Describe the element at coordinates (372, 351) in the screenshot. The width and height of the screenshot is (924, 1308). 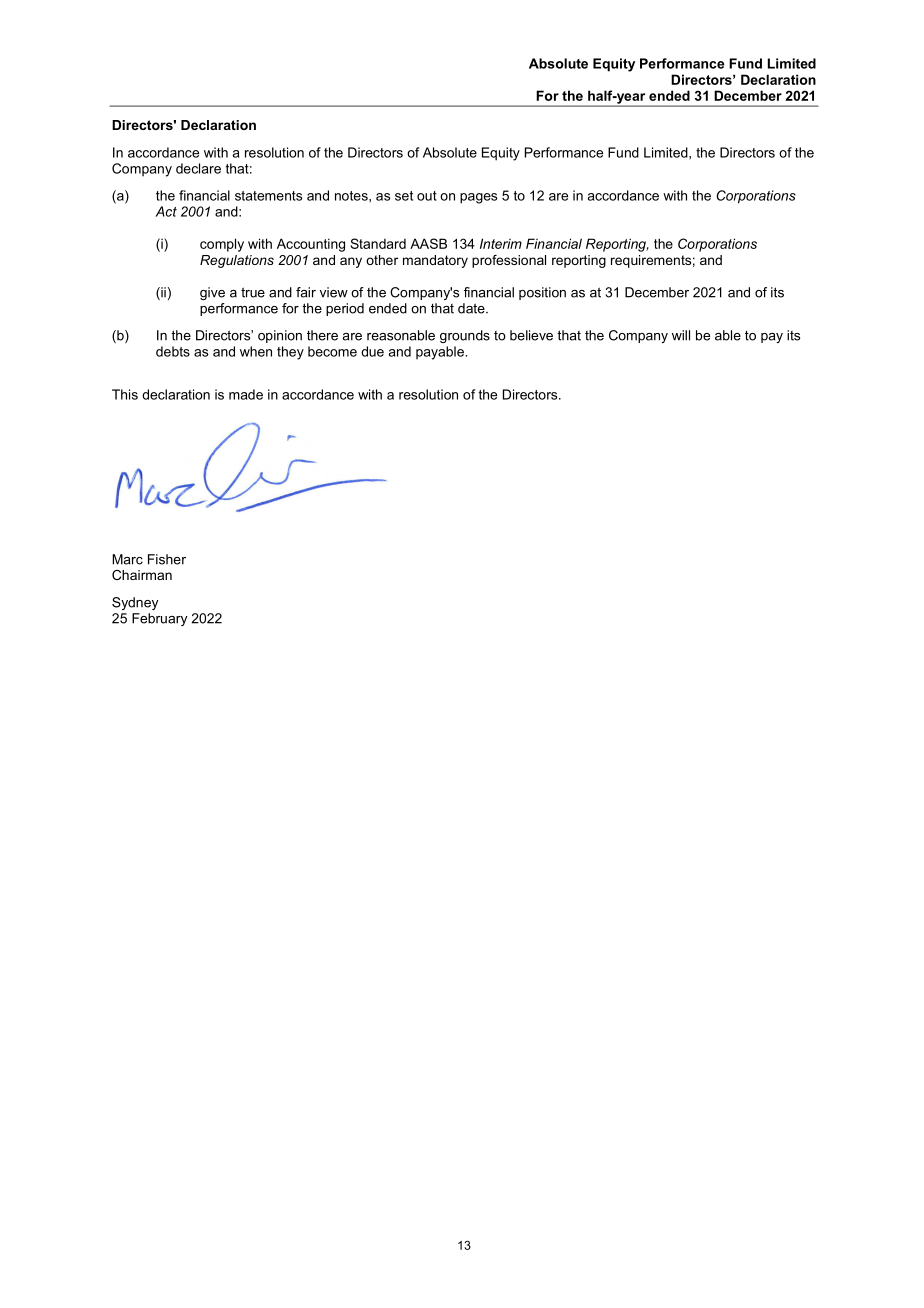
I see `due` at that location.
